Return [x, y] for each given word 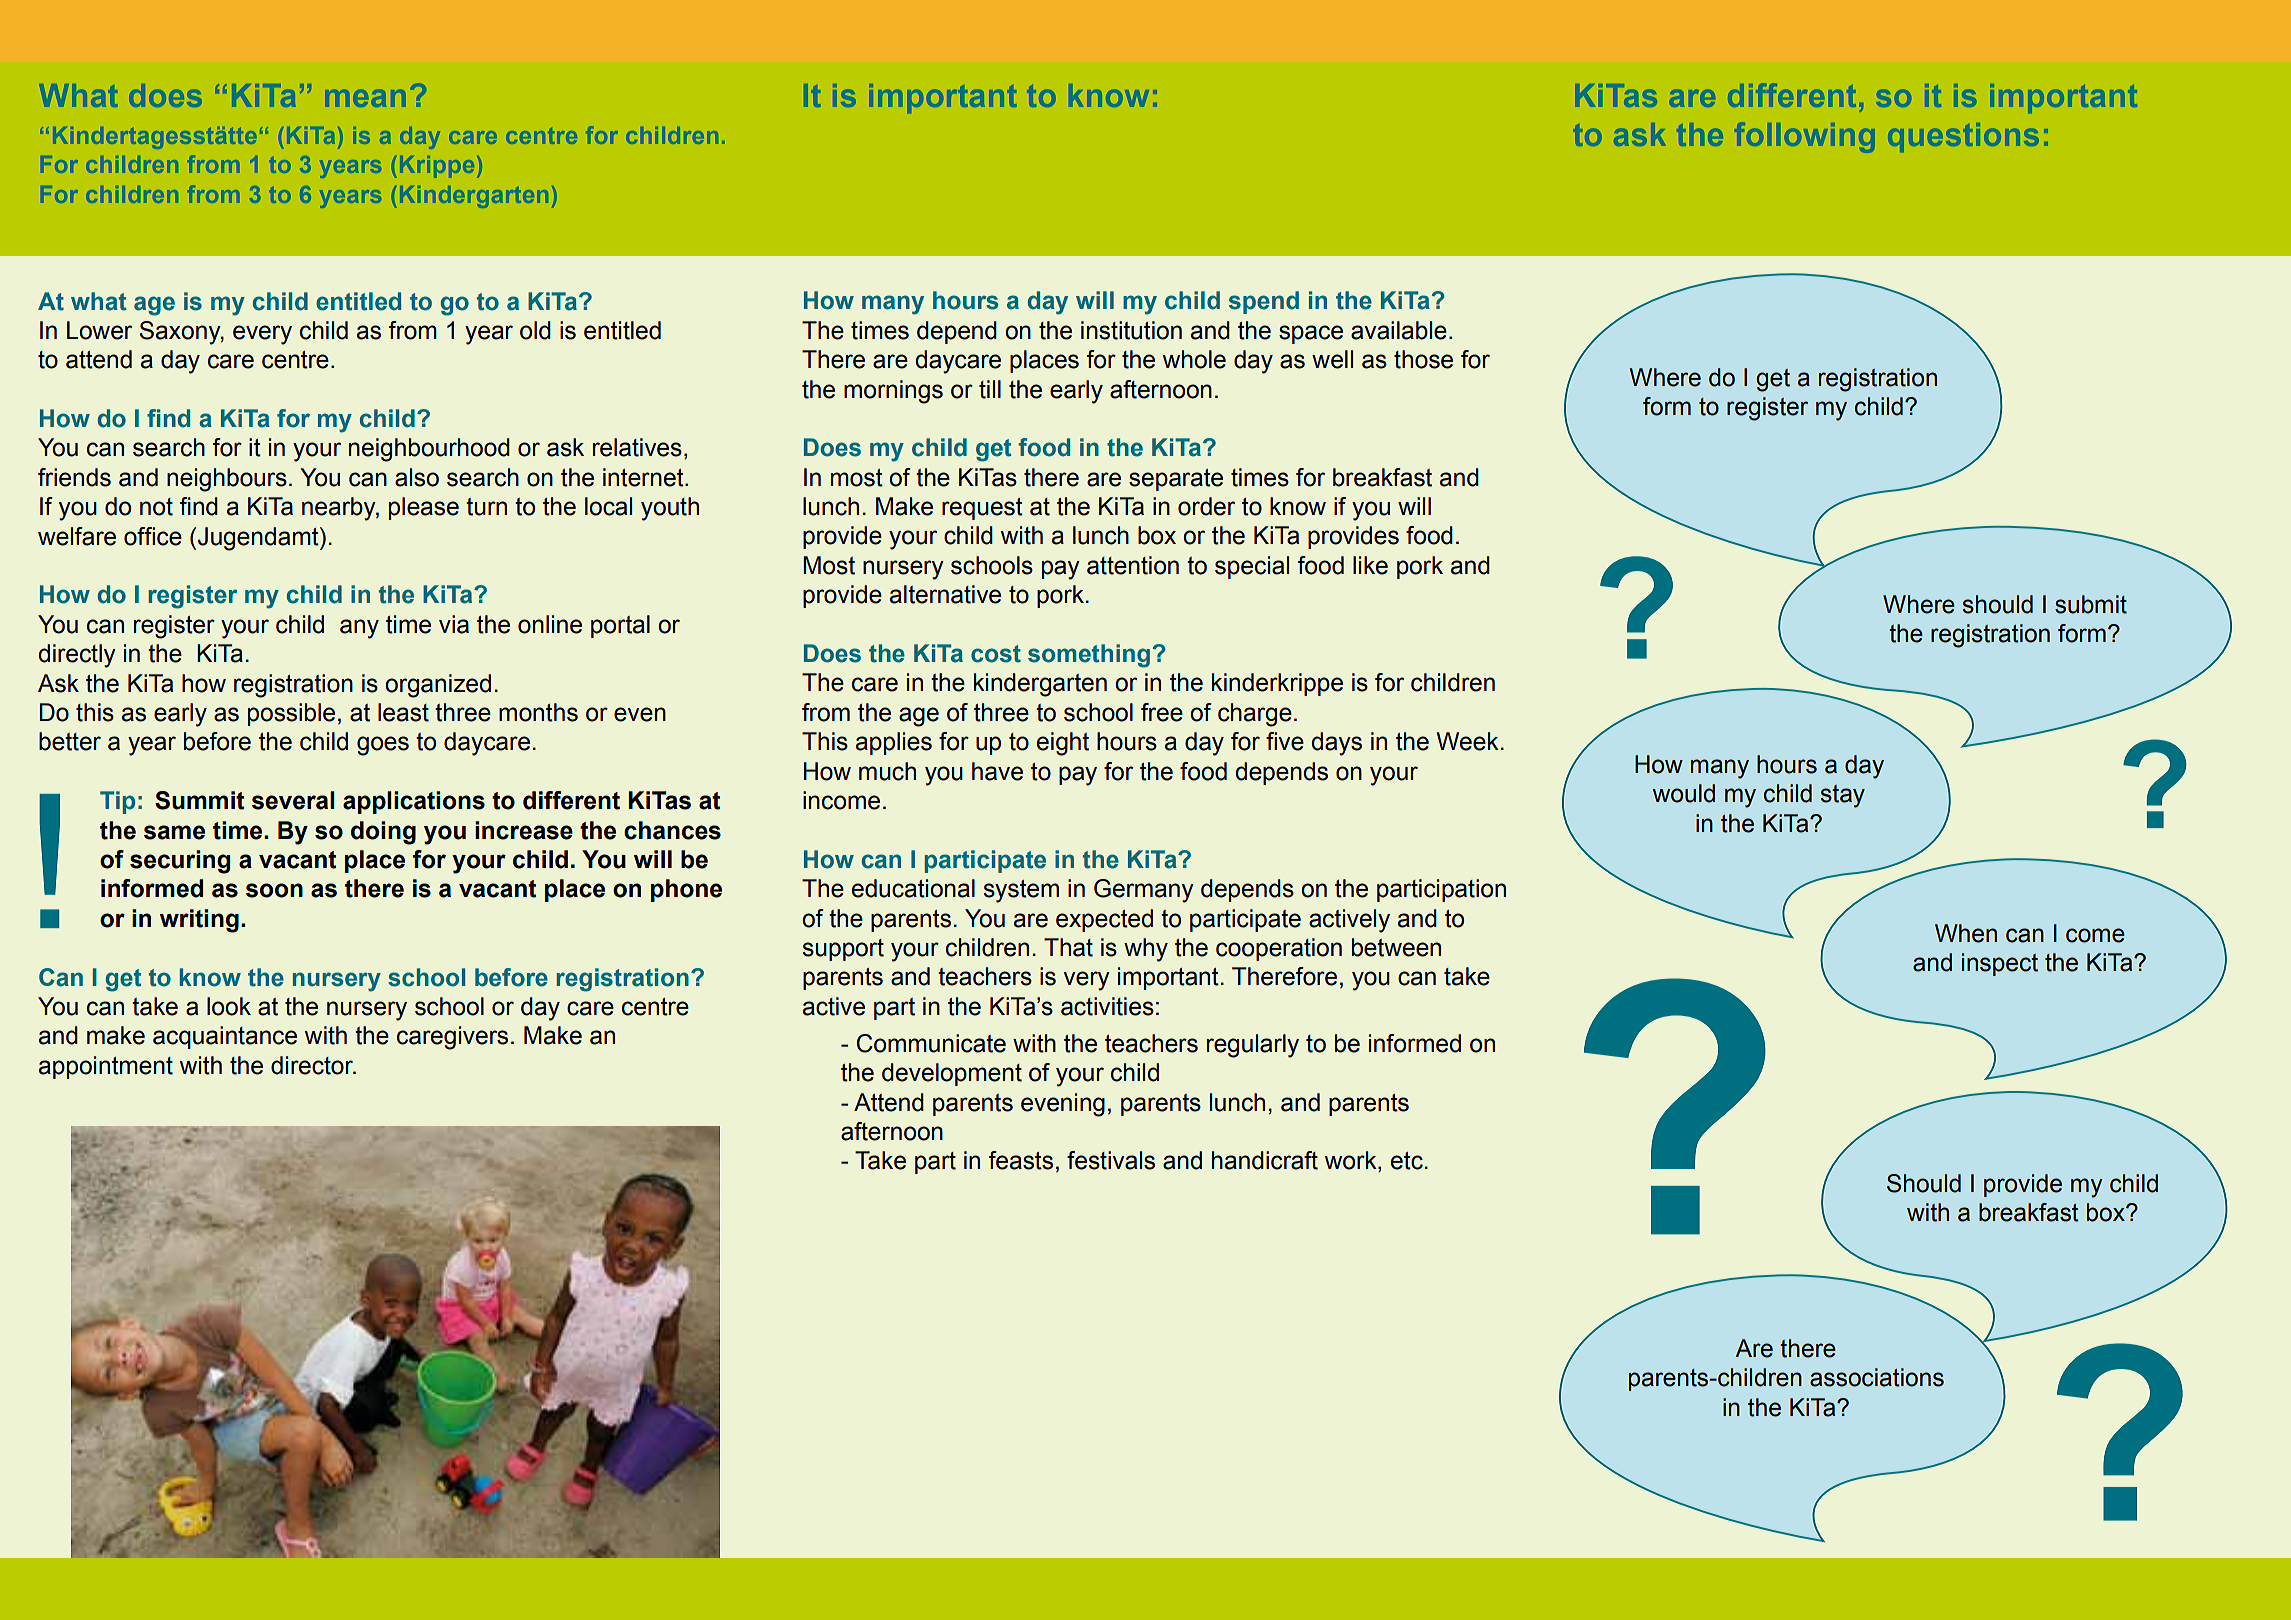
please [424, 508]
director [313, 1065]
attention [1133, 565]
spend [1264, 302]
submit [2091, 604]
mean [366, 98]
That [1068, 947]
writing [199, 921]
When [1966, 933]
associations [1877, 1377]
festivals [1111, 1160]
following [1805, 137]
